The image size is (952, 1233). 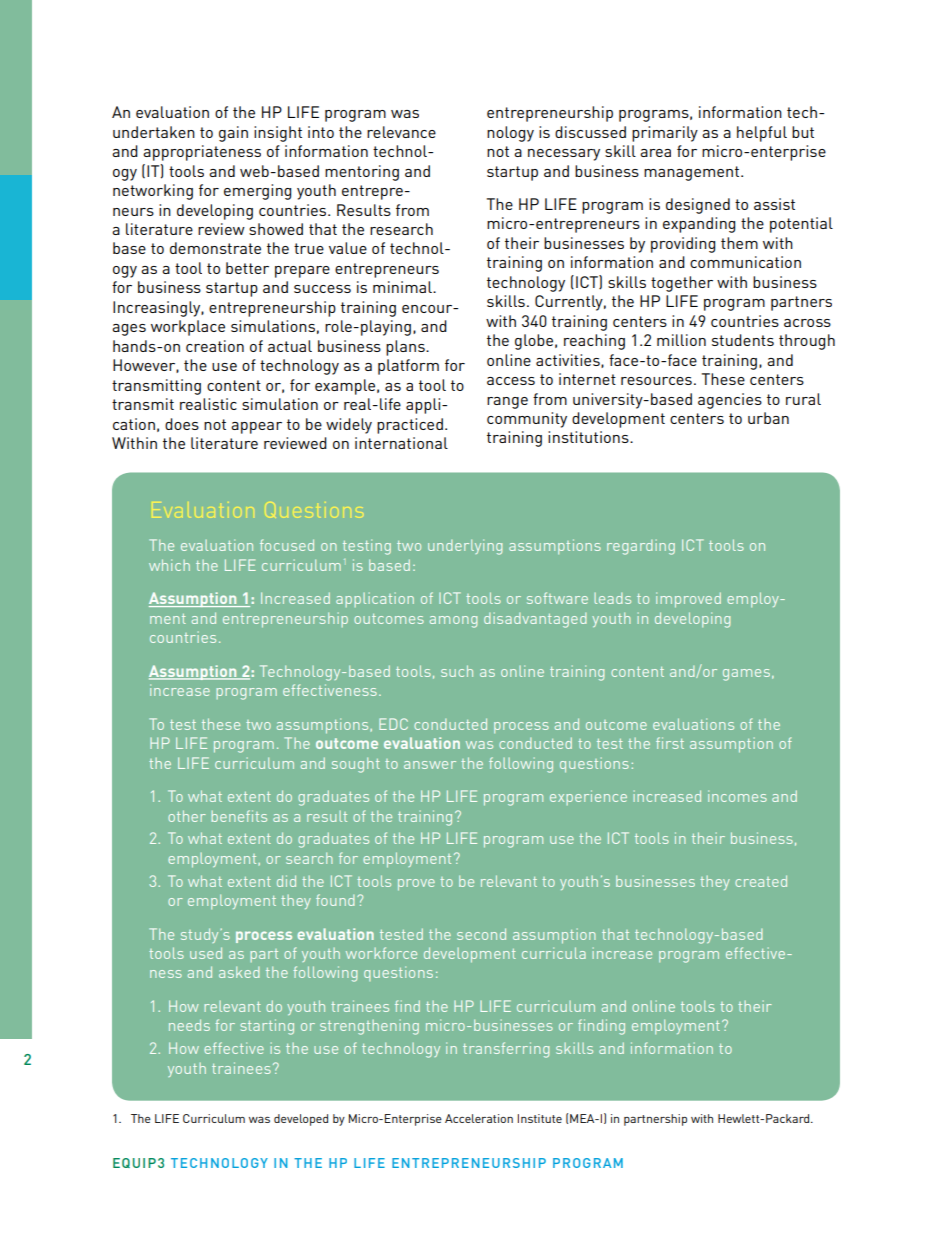 What do you see at coordinates (453, 622) in the image?
I see `among` at bounding box center [453, 622].
